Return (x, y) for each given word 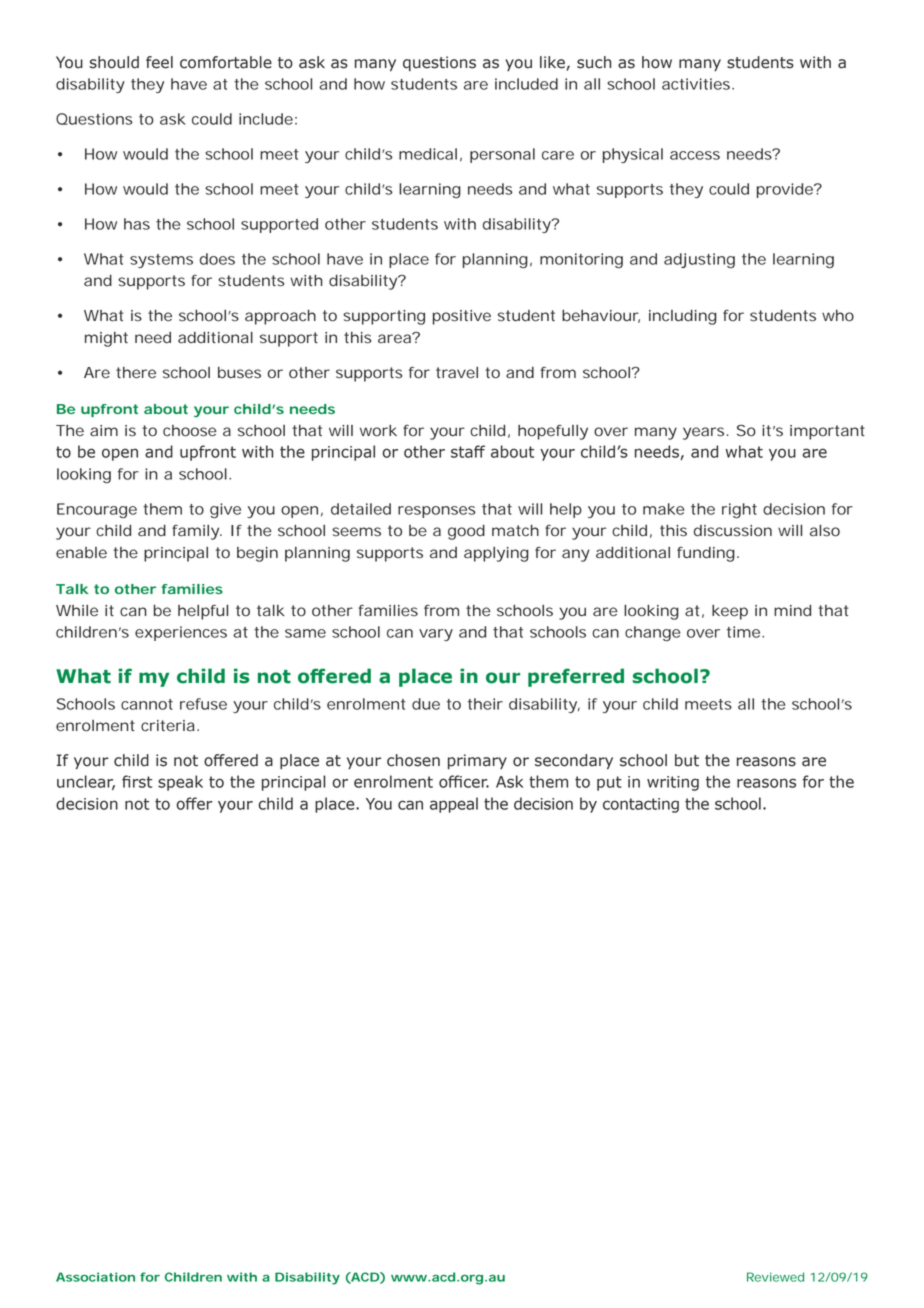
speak (180, 783)
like (552, 62)
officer (464, 781)
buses (239, 373)
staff (468, 451)
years (703, 433)
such (594, 62)
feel (159, 62)
